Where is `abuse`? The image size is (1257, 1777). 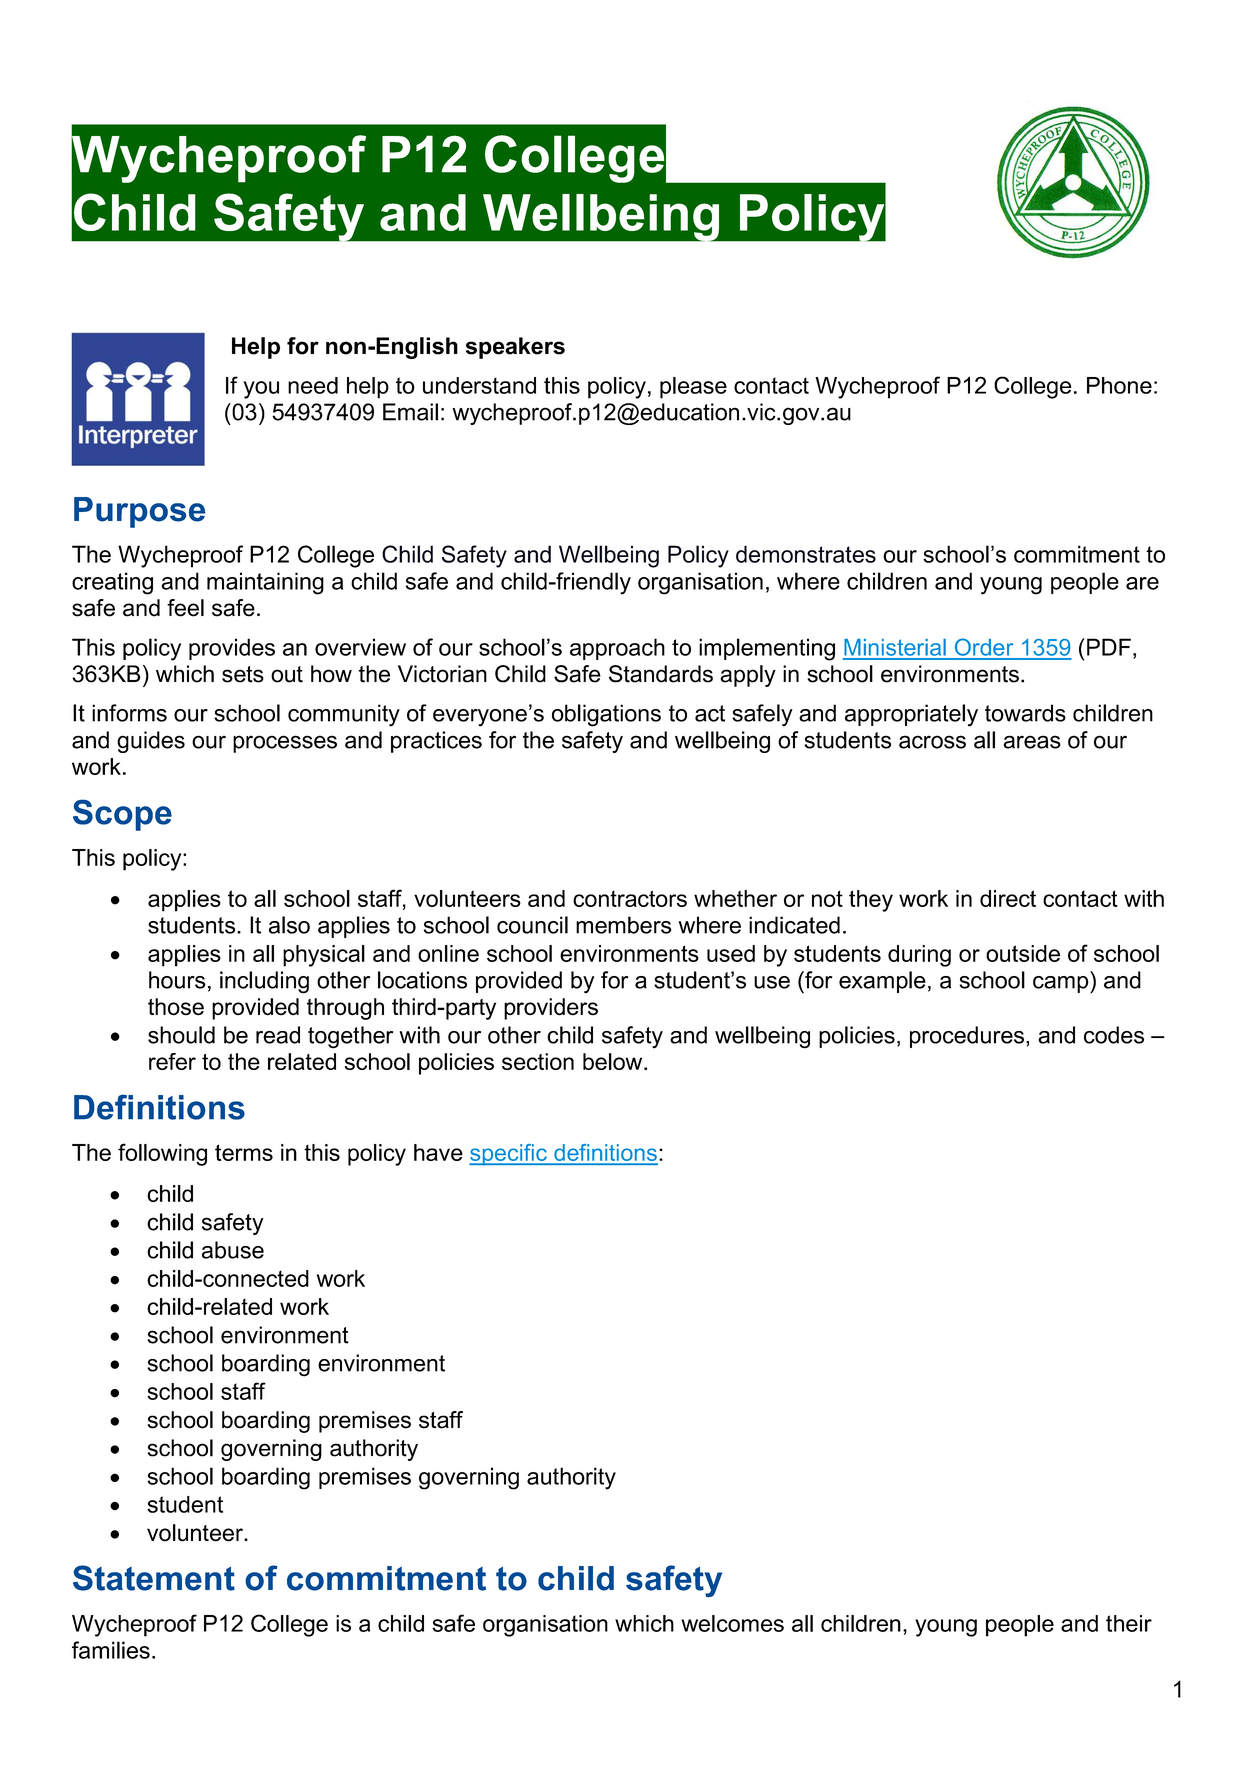
abuse is located at coordinates (233, 1250).
